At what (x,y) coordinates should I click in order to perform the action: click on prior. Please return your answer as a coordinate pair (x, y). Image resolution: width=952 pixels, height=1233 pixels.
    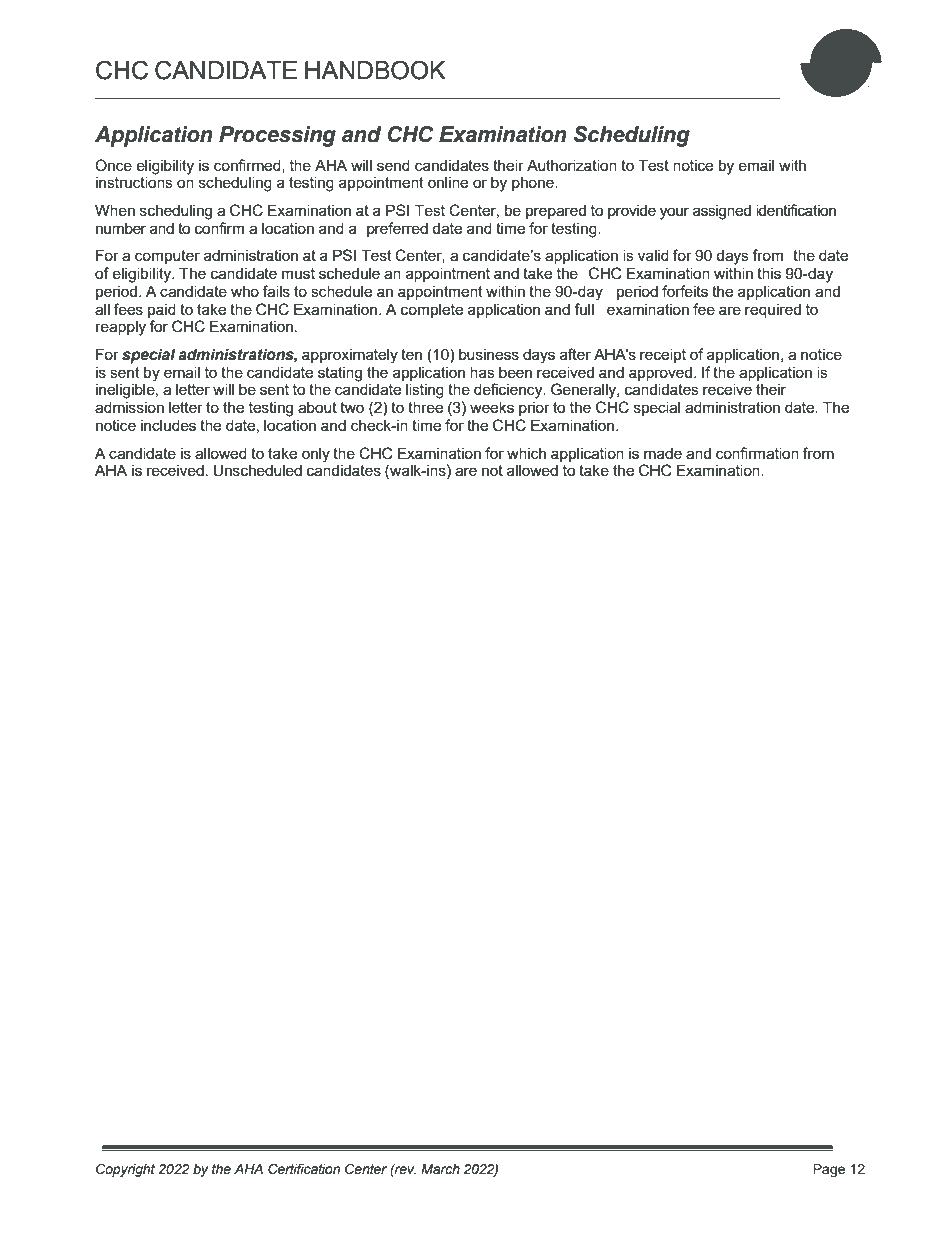
    Looking at the image, I should click on (534, 408).
